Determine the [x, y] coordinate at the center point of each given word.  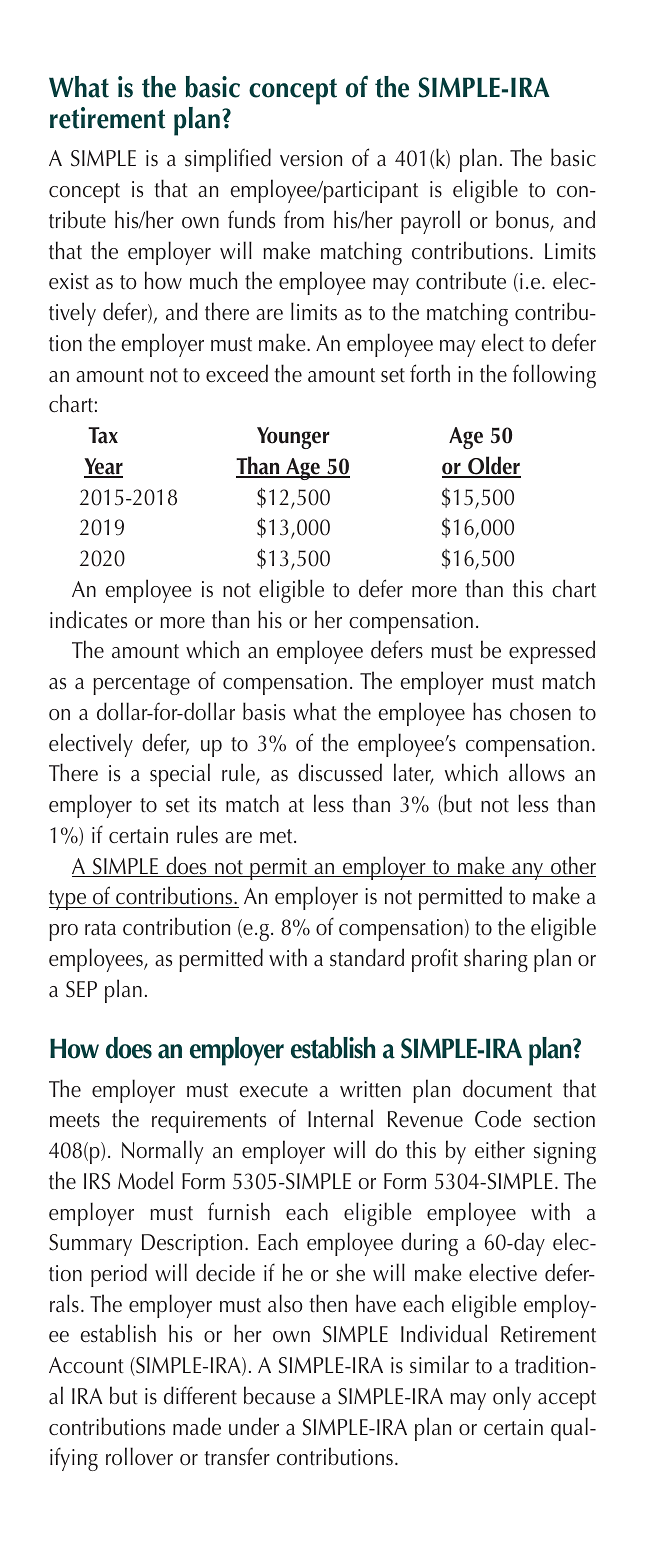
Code [498, 1118]
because [279, 1395]
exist [69, 281]
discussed [340, 772]
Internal [340, 1118]
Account [86, 1365]
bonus [523, 220]
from [304, 219]
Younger [293, 438]
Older [493, 466]
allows [537, 772]
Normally [162, 1152]
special [180, 775]
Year [103, 467]
